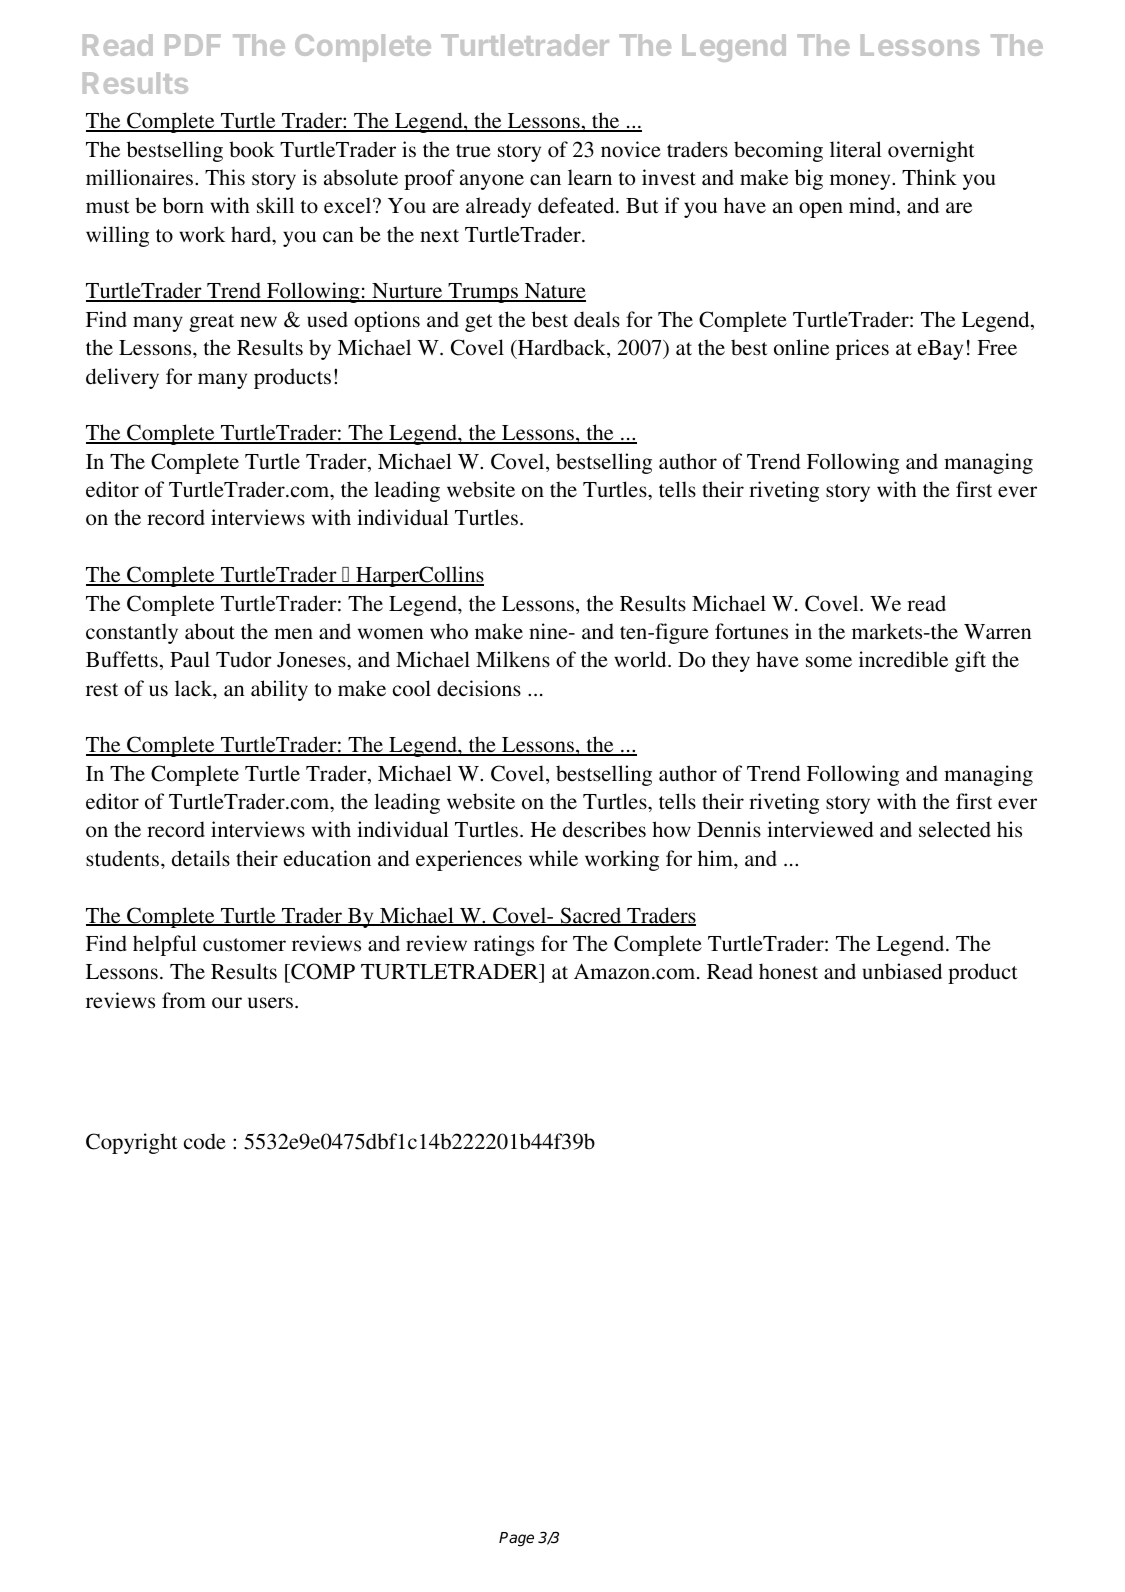 This screenshot has height=1592, width=1125. I want to click on delivery, so click(122, 378).
